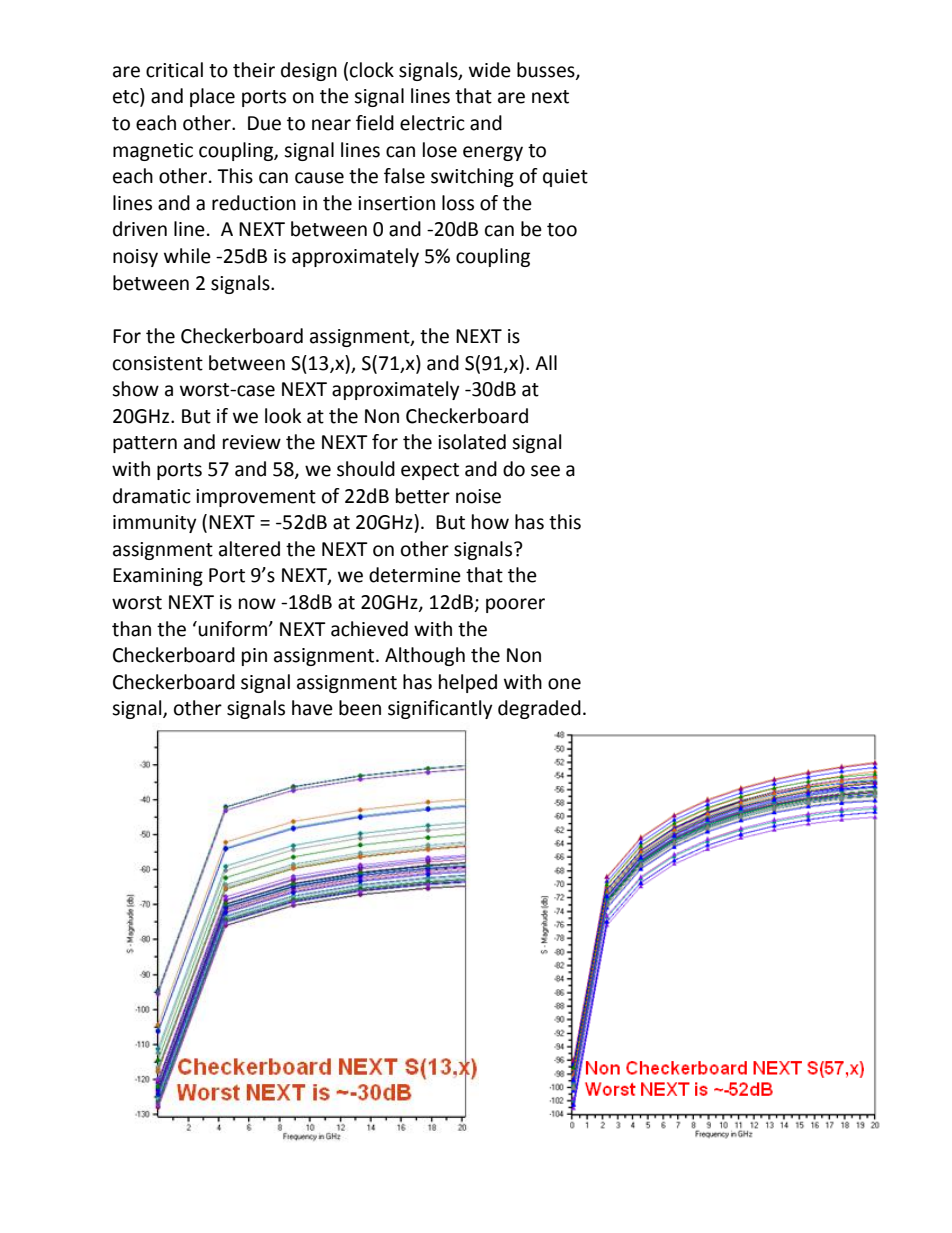 This document has width=952, height=1233. I want to click on consistent, so click(158, 363).
